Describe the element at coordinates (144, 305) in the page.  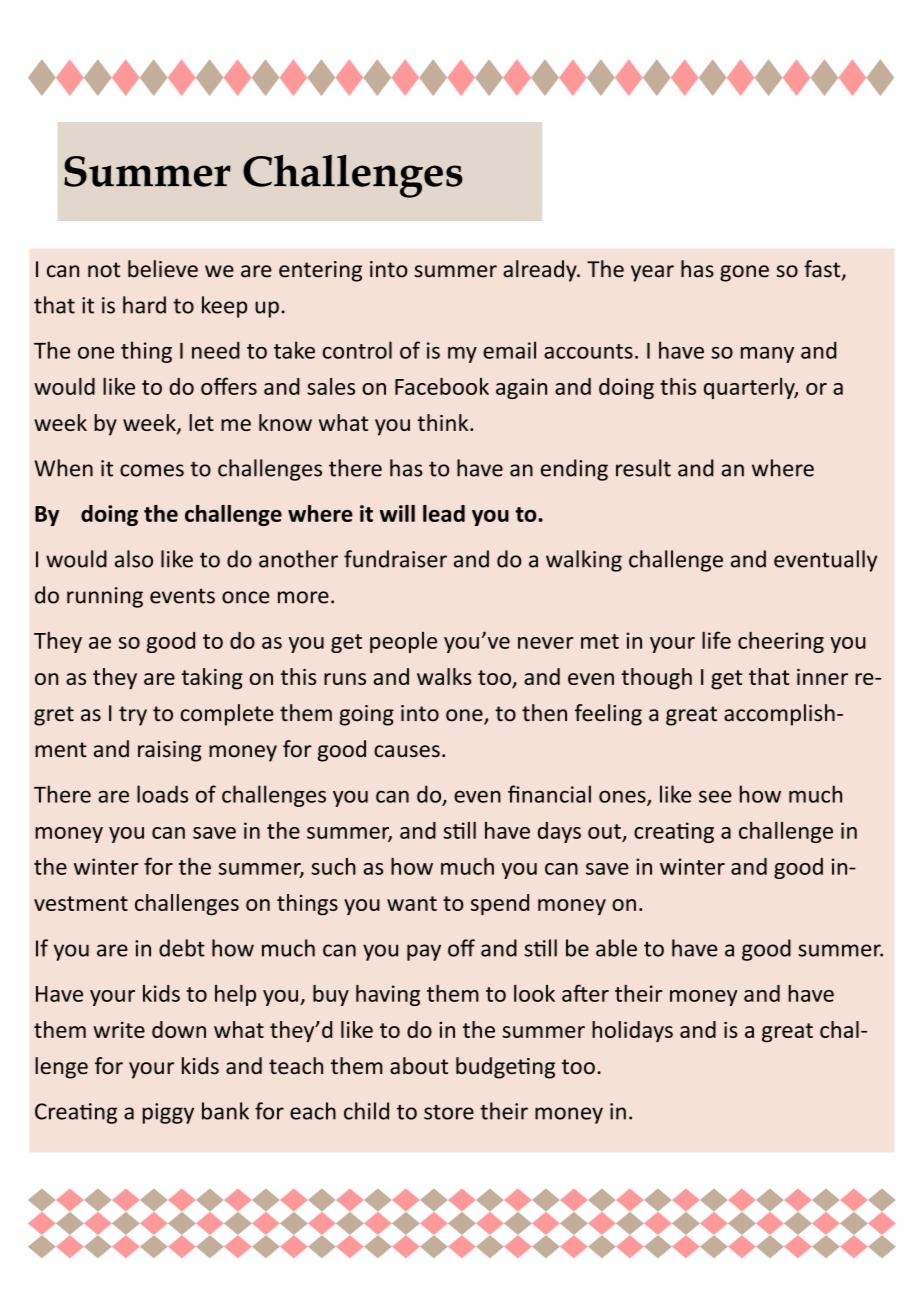
I see `hard` at that location.
